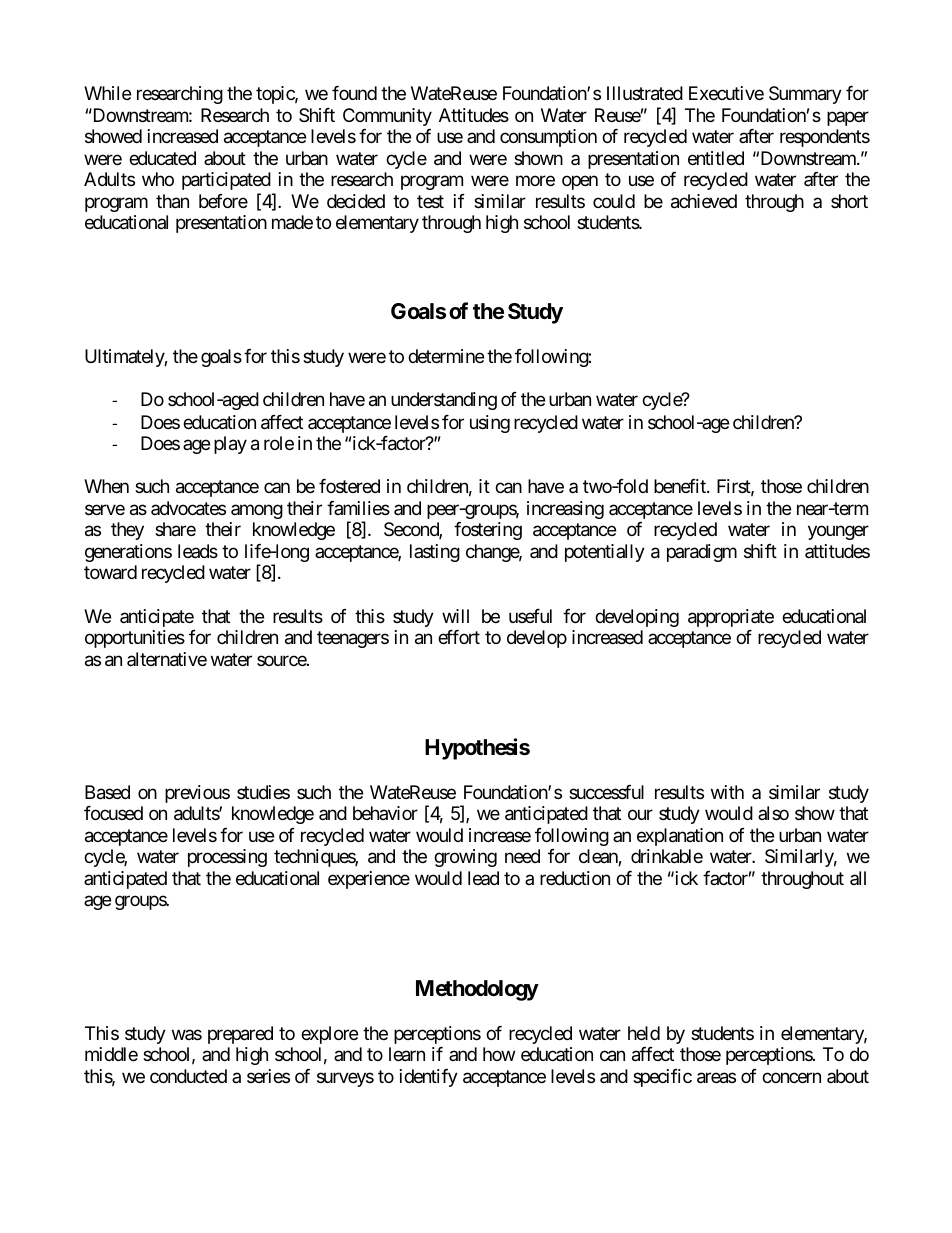 The image size is (952, 1233). I want to click on play, so click(230, 445).
